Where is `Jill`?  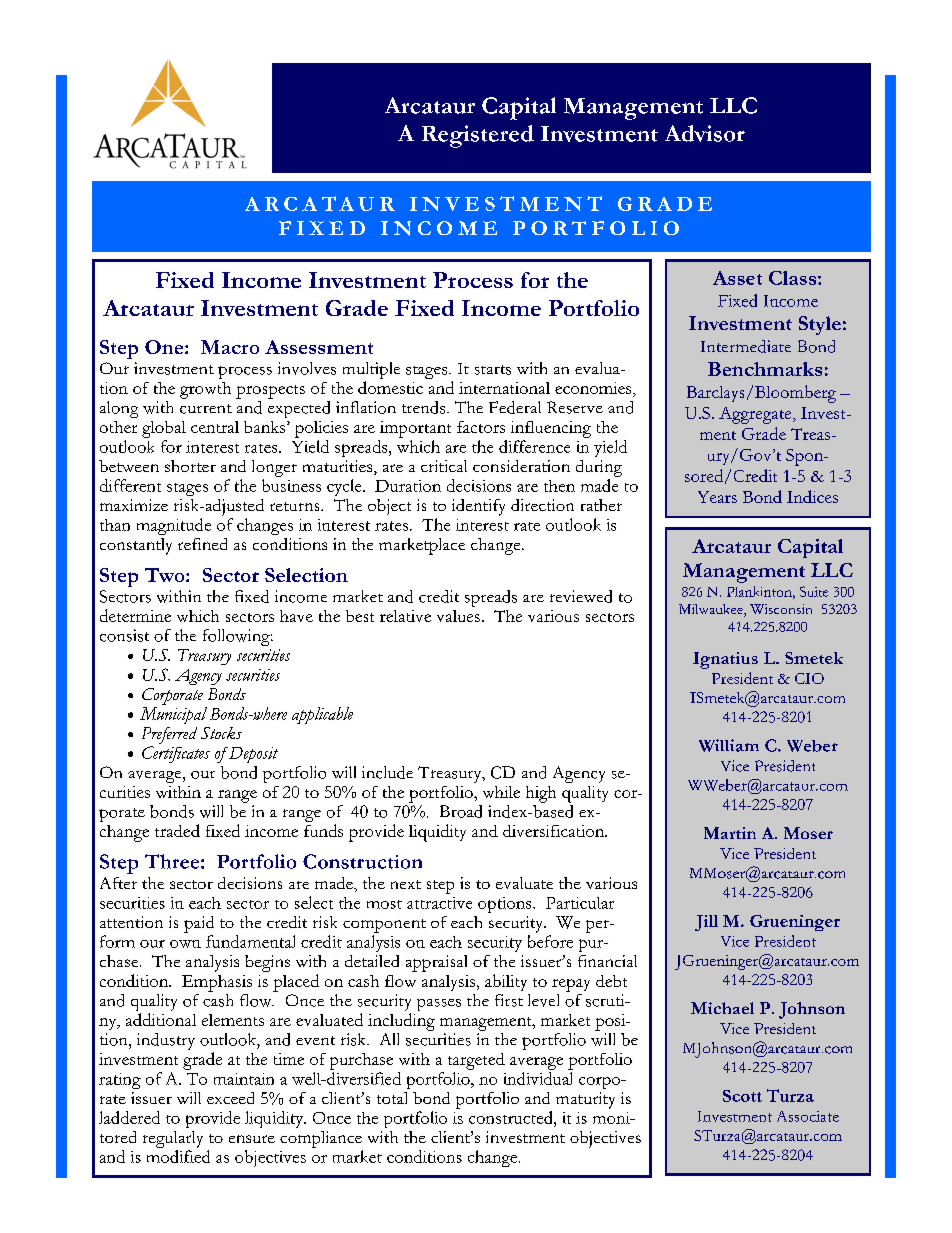 Jill is located at coordinates (706, 923).
